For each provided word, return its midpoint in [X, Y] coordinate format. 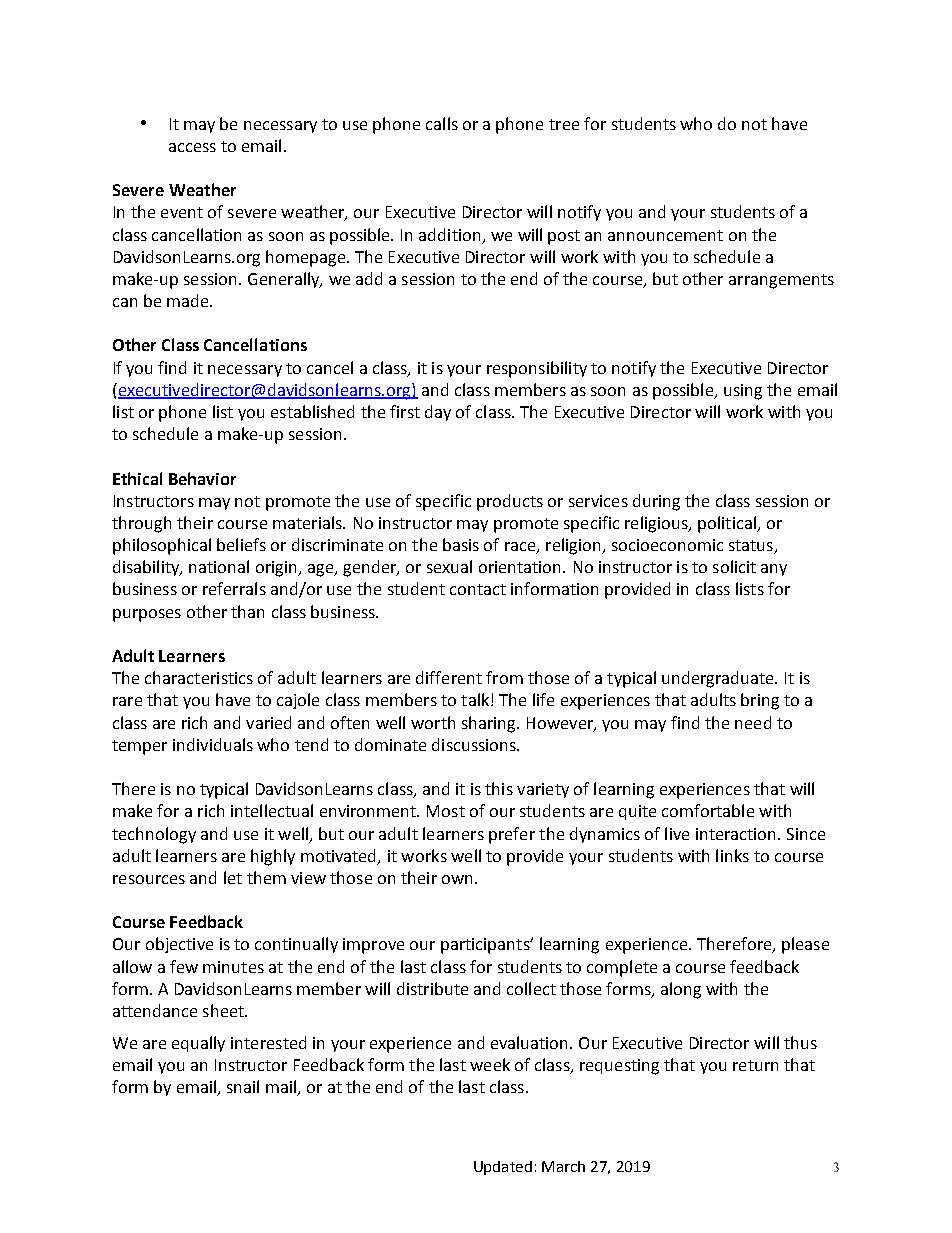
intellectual [272, 810]
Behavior [202, 478]
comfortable [708, 810]
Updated [503, 1168]
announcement [665, 235]
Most [446, 811]
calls [442, 123]
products [510, 502]
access [192, 147]
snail [243, 1086]
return [755, 1065]
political [728, 524]
